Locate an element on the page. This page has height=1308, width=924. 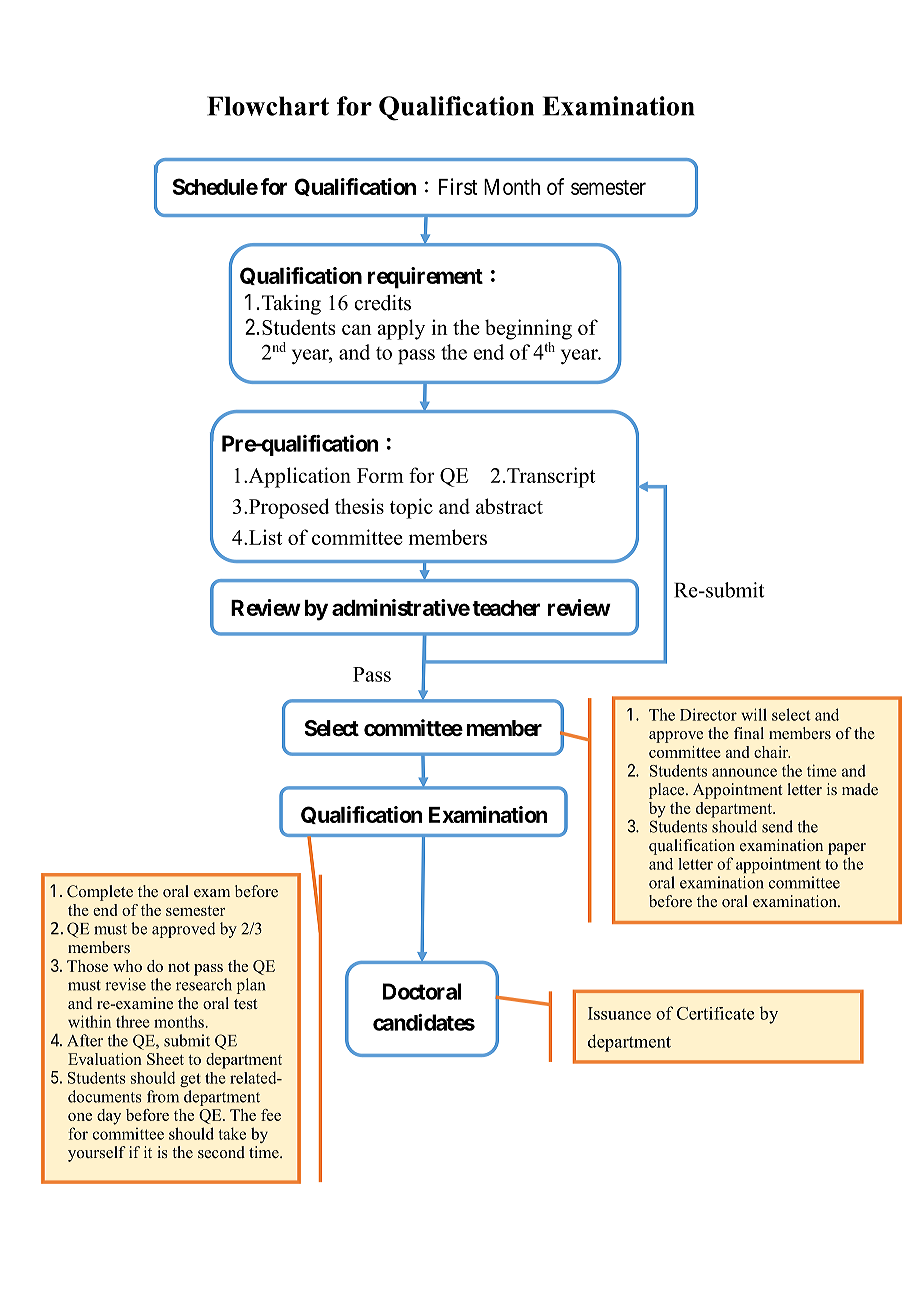
send is located at coordinates (777, 826).
